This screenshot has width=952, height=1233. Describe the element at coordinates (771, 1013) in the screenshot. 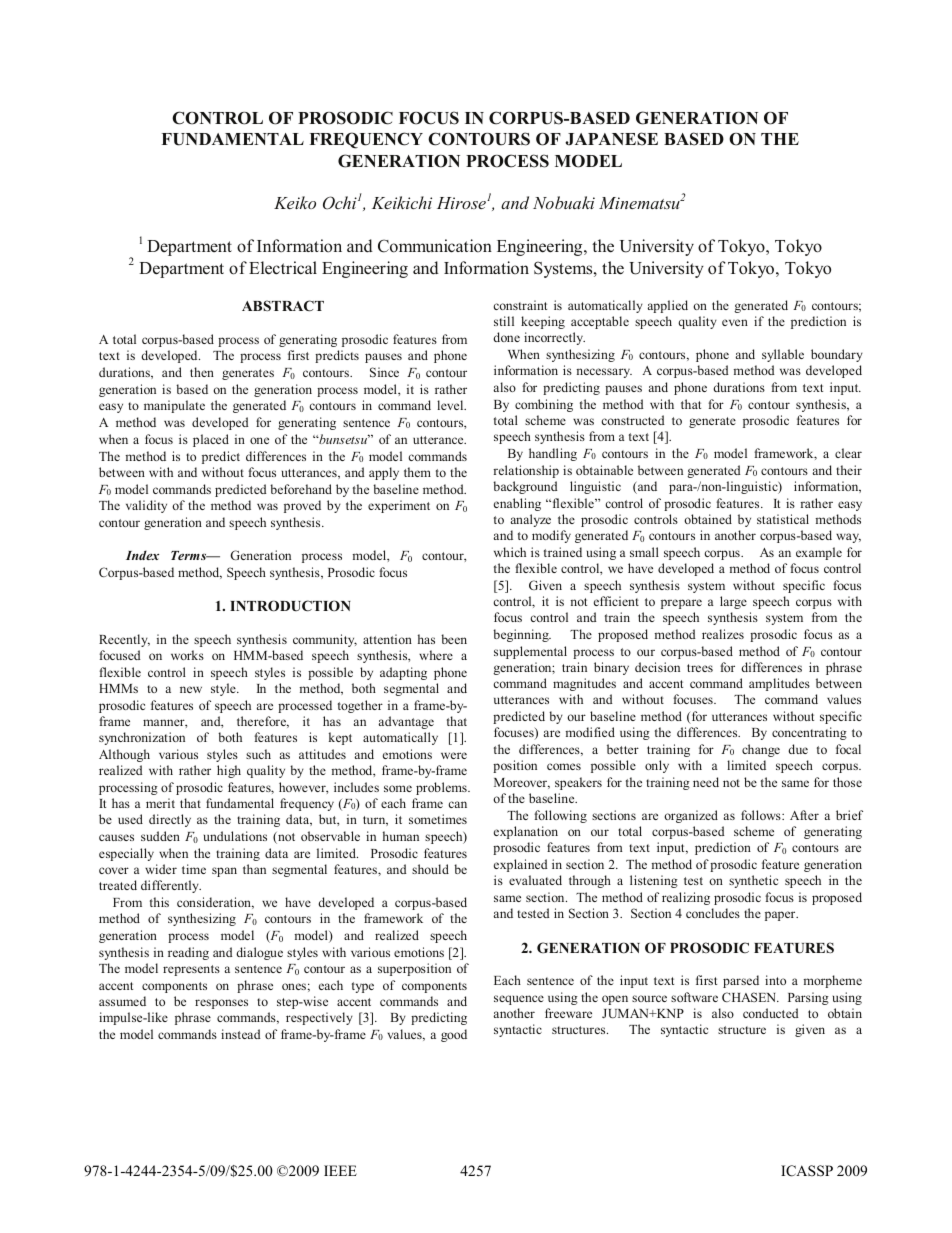

I see `conducted` at that location.
